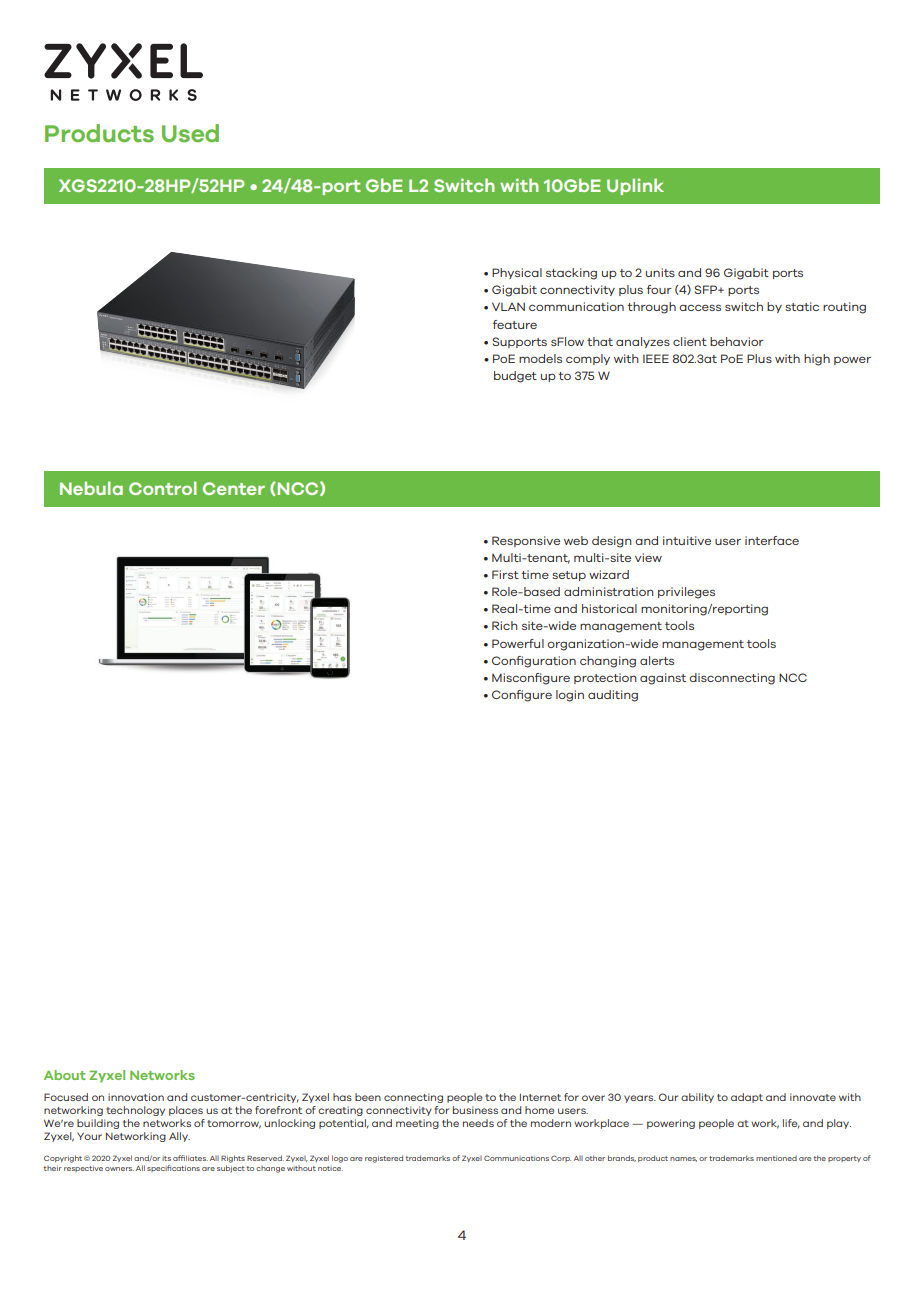 This document has height=1308, width=924. I want to click on interface, so click(772, 540).
